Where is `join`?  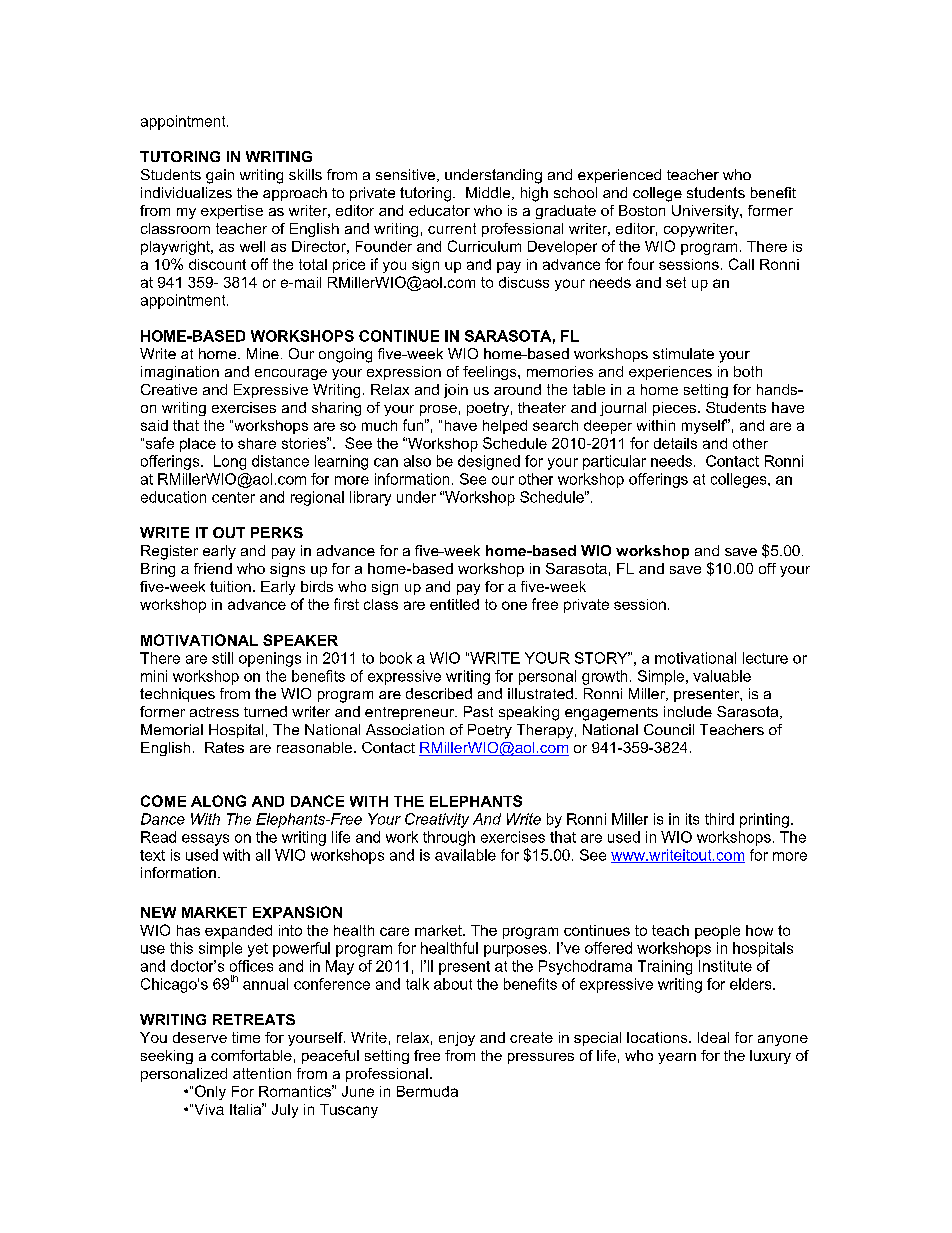
join is located at coordinates (456, 391).
